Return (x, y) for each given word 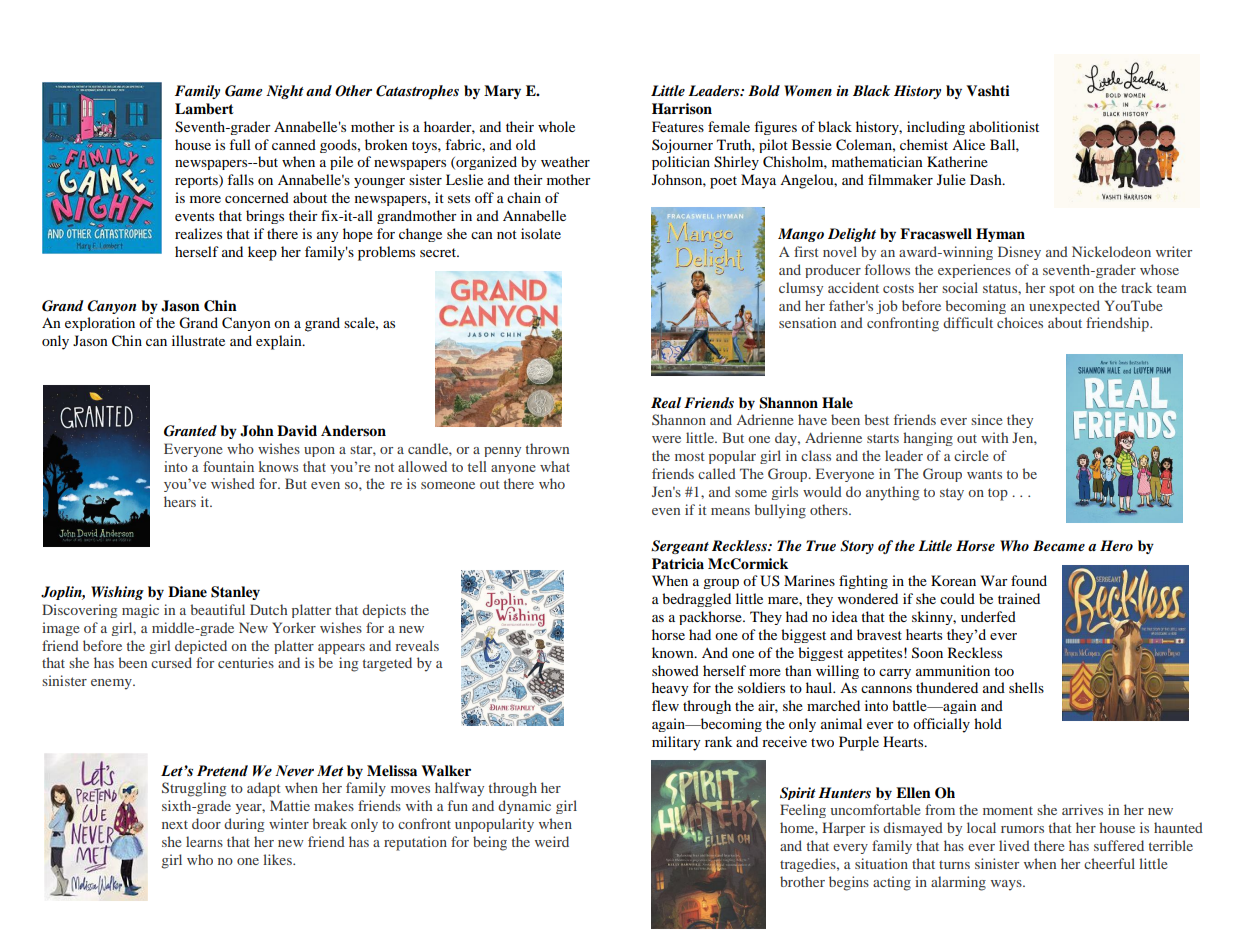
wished (233, 483)
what (555, 466)
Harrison (682, 109)
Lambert (204, 109)
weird (552, 841)
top (998, 494)
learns (204, 841)
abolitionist (1004, 126)
